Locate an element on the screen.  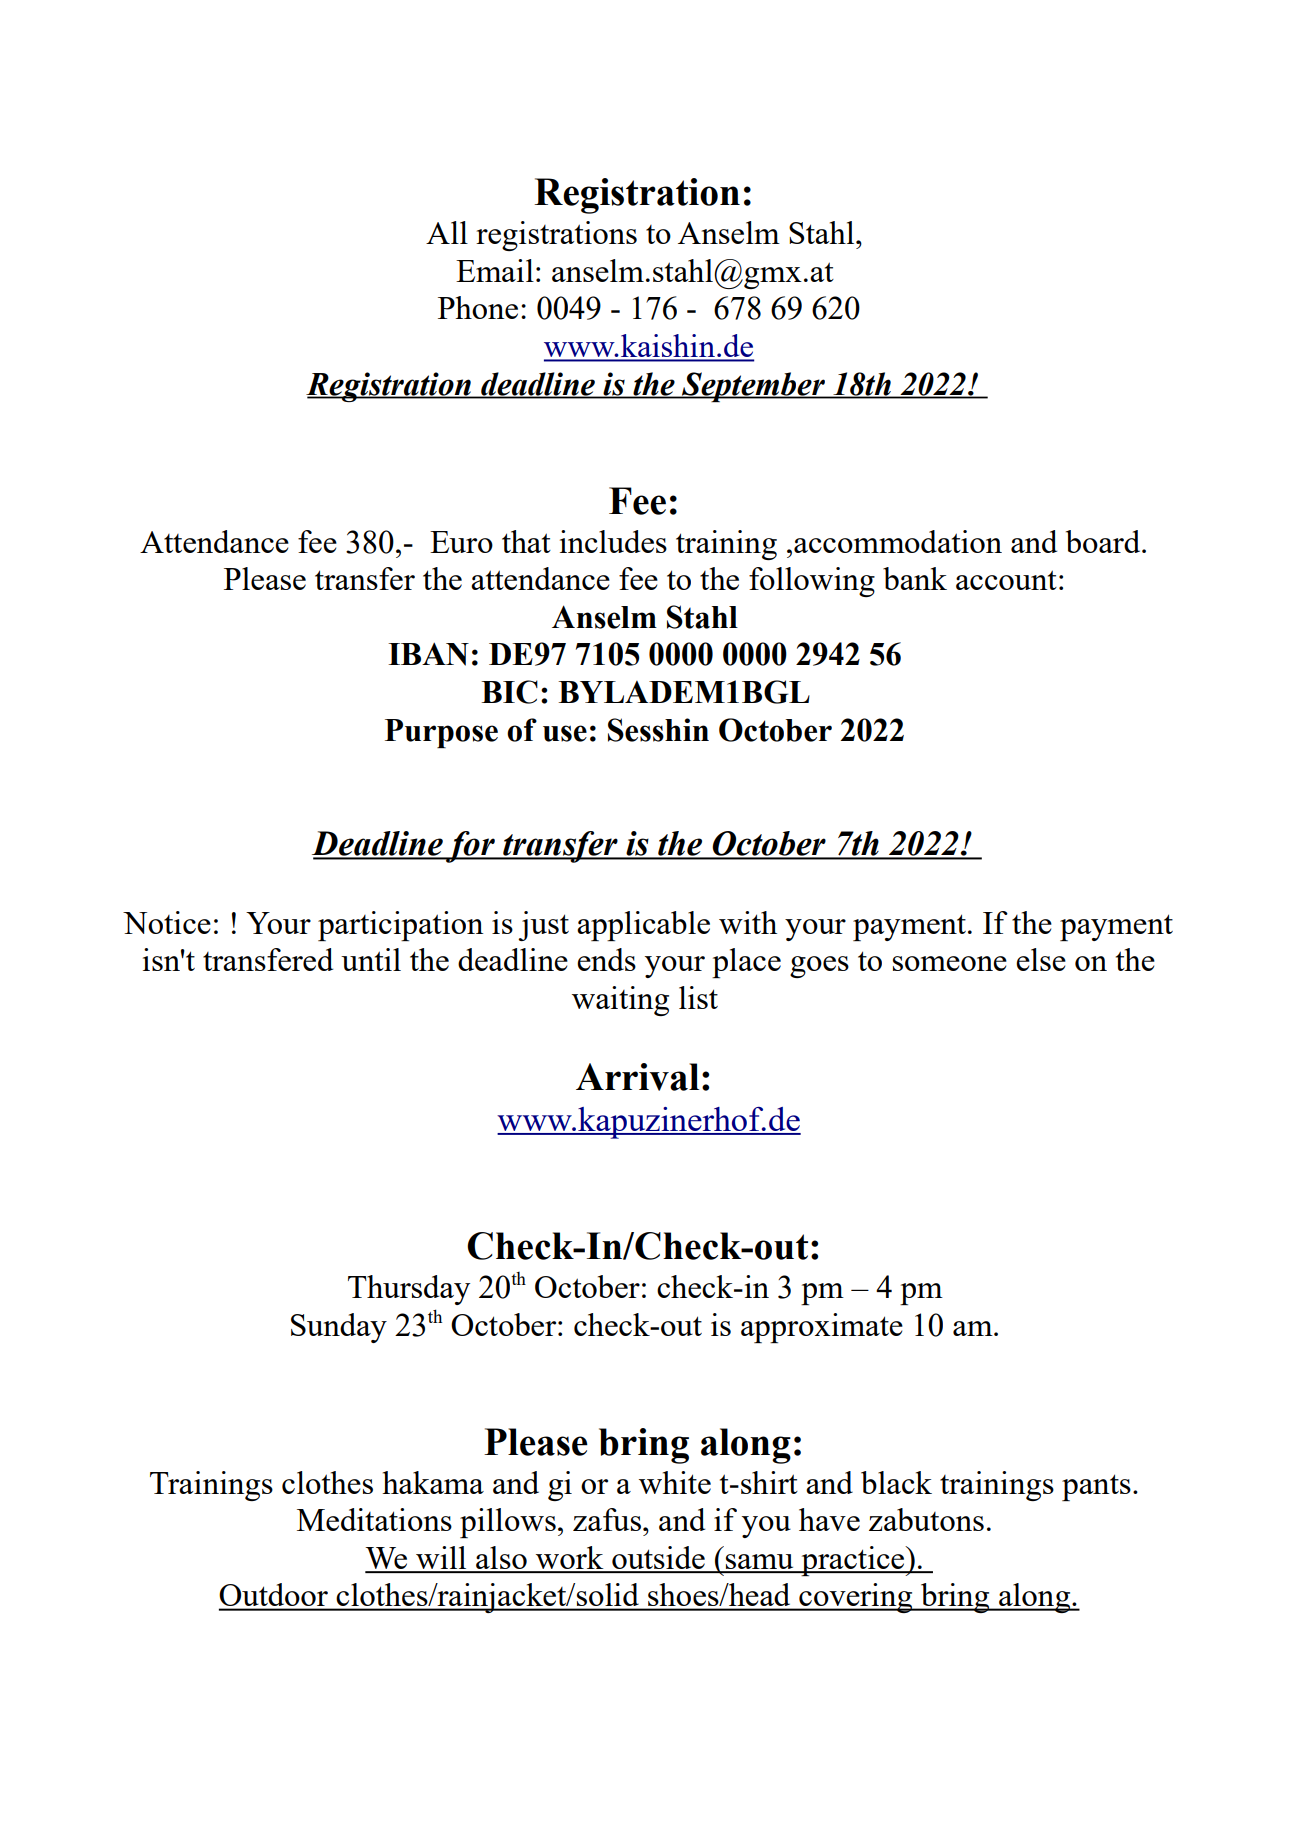
until is located at coordinates (371, 959).
